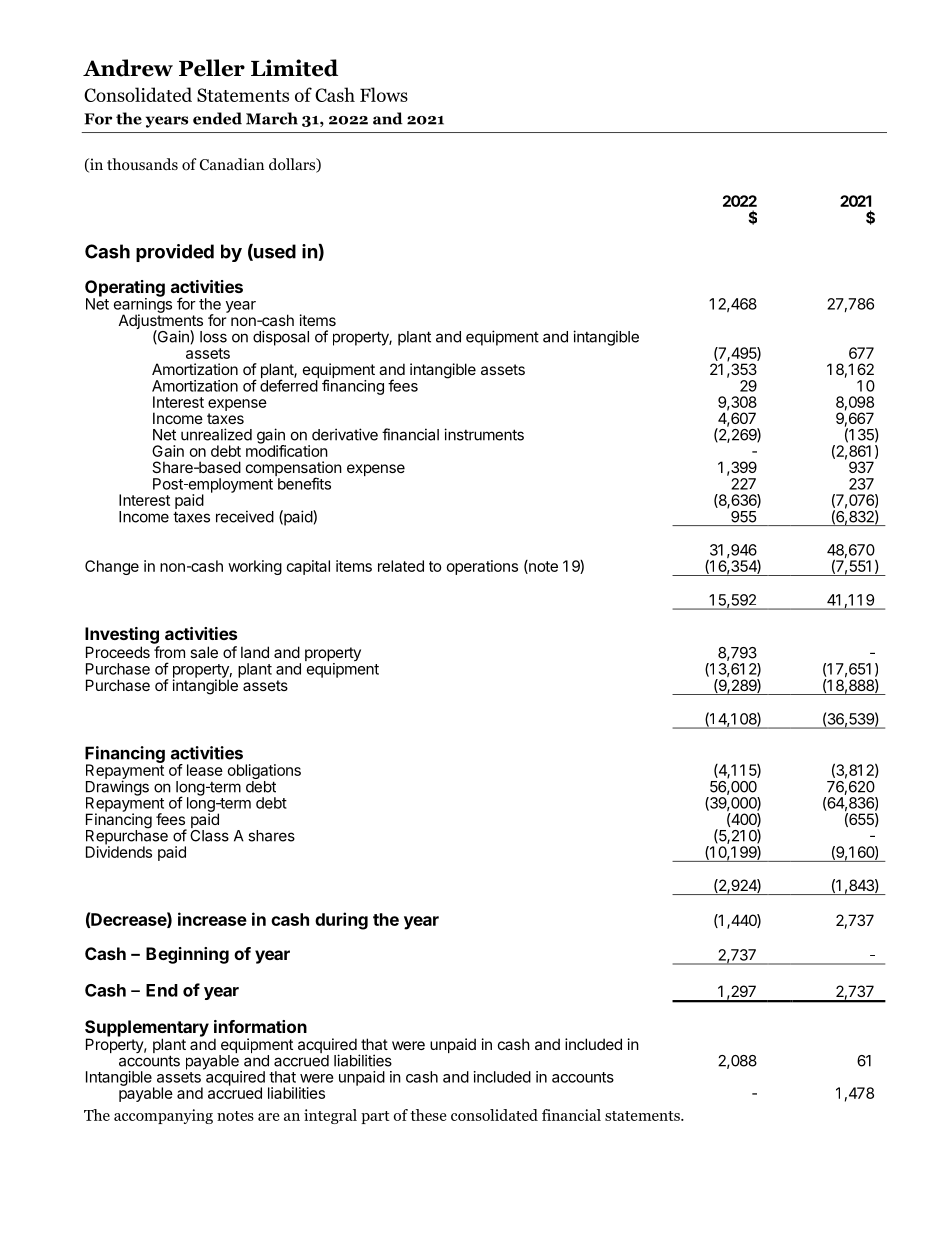  What do you see at coordinates (384, 94) in the image?
I see `Flows` at bounding box center [384, 94].
